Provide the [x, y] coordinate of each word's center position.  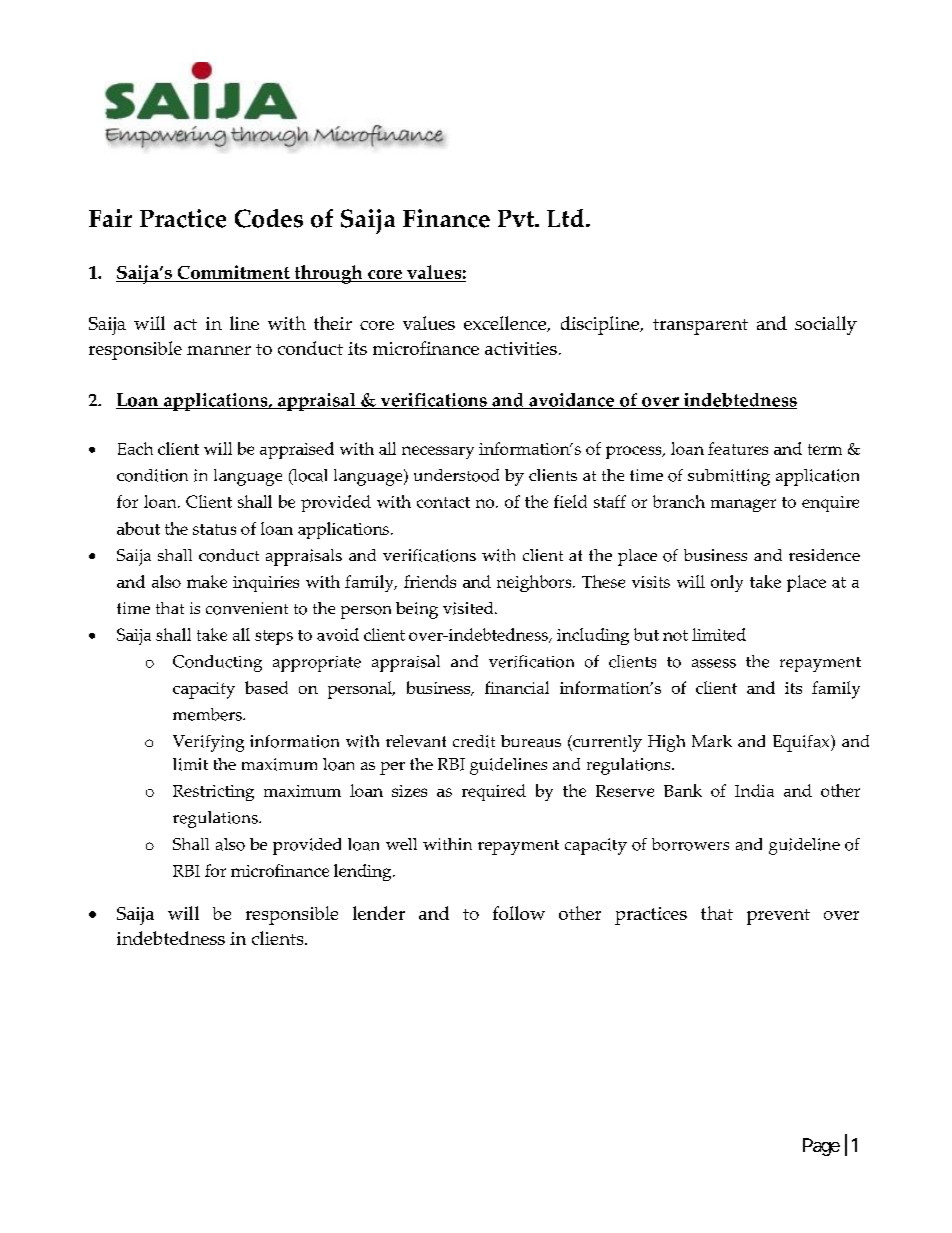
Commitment [233, 273]
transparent [700, 327]
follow [519, 913]
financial [517, 687]
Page [821, 1147]
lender [379, 913]
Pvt [517, 218]
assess [714, 663]
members [208, 714]
